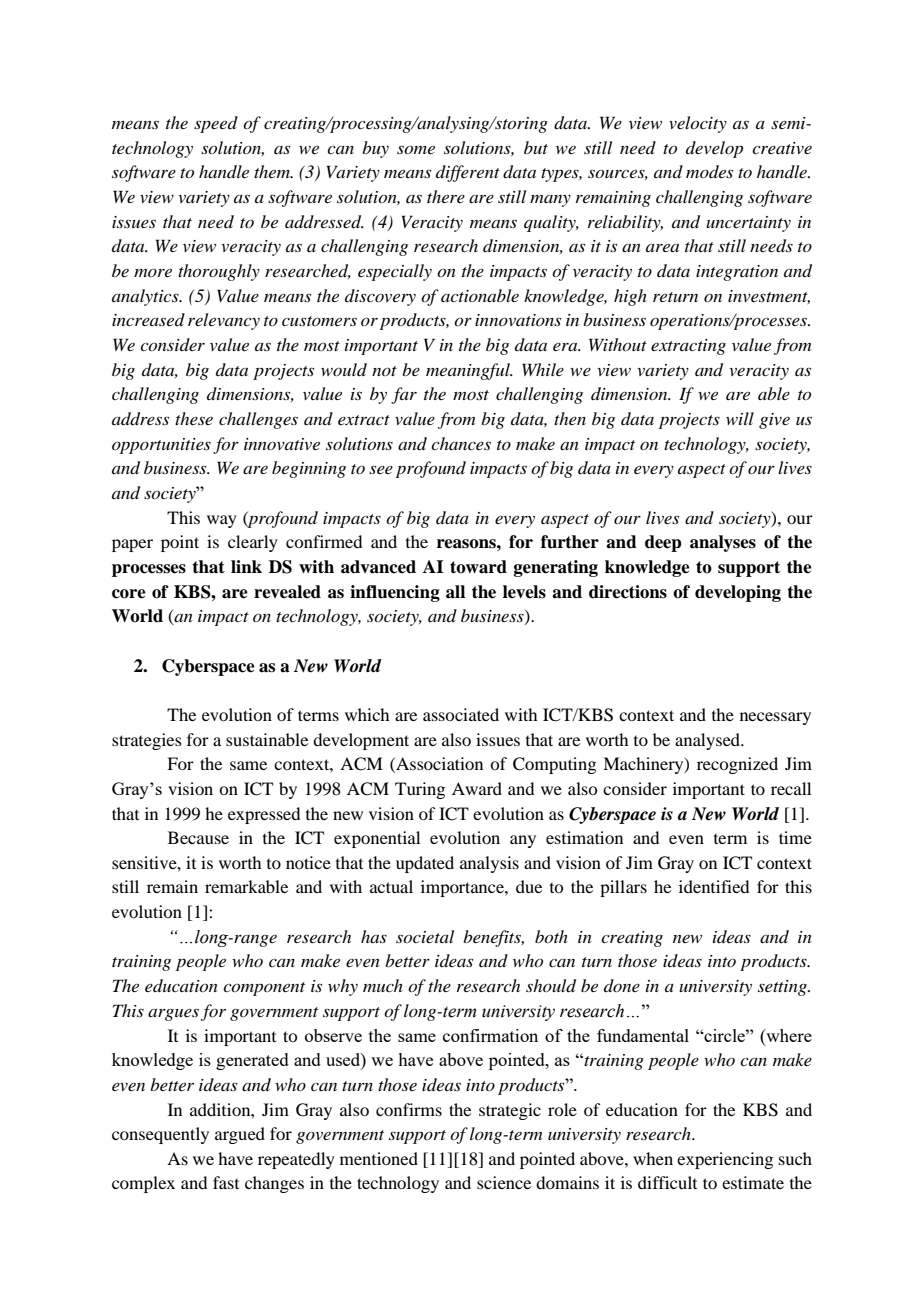 The image size is (924, 1308). Describe the element at coordinates (240, 1135) in the screenshot. I see `argued` at that location.
